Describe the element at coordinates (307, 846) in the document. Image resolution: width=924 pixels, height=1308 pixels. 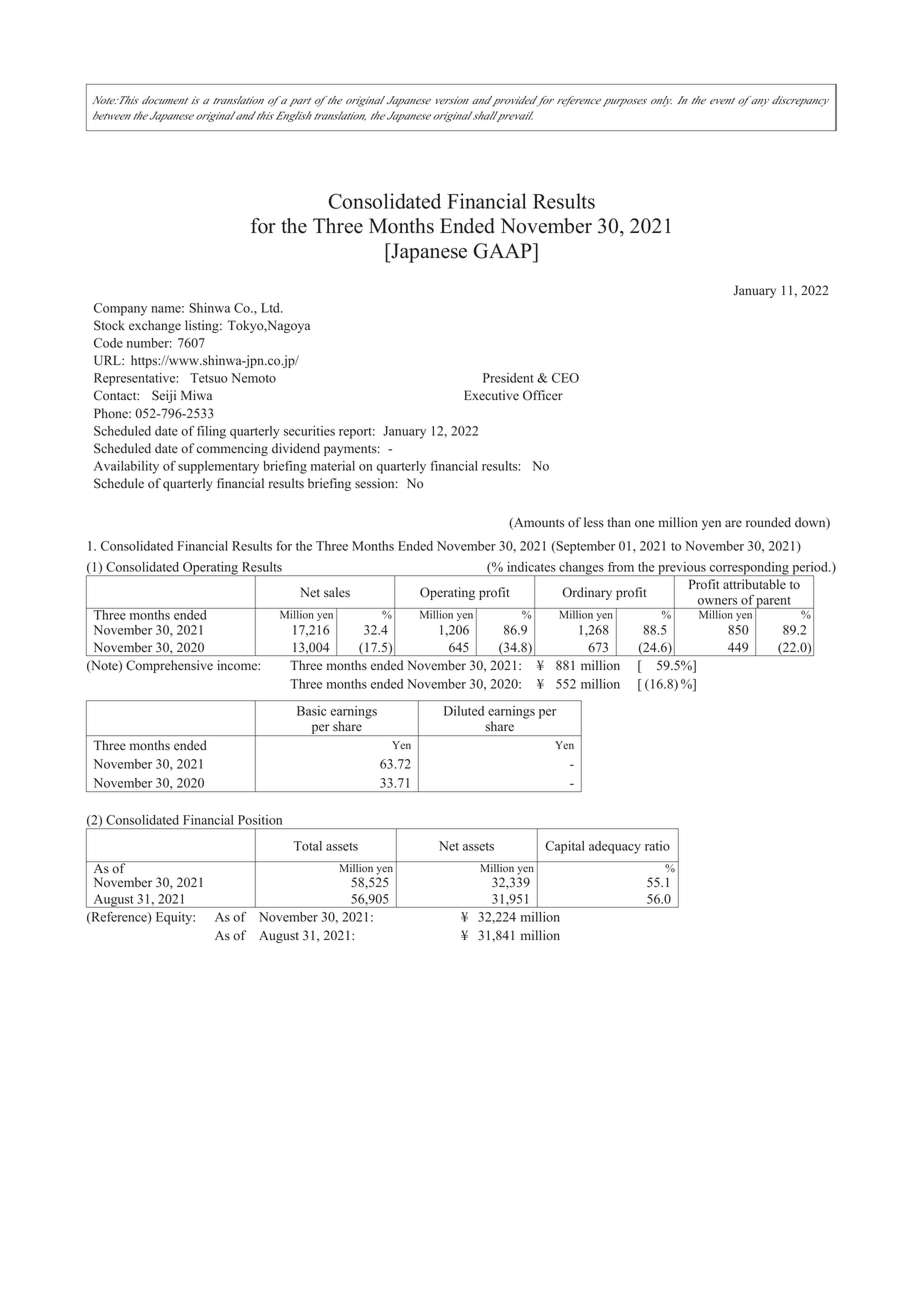
I see `Total` at that location.
